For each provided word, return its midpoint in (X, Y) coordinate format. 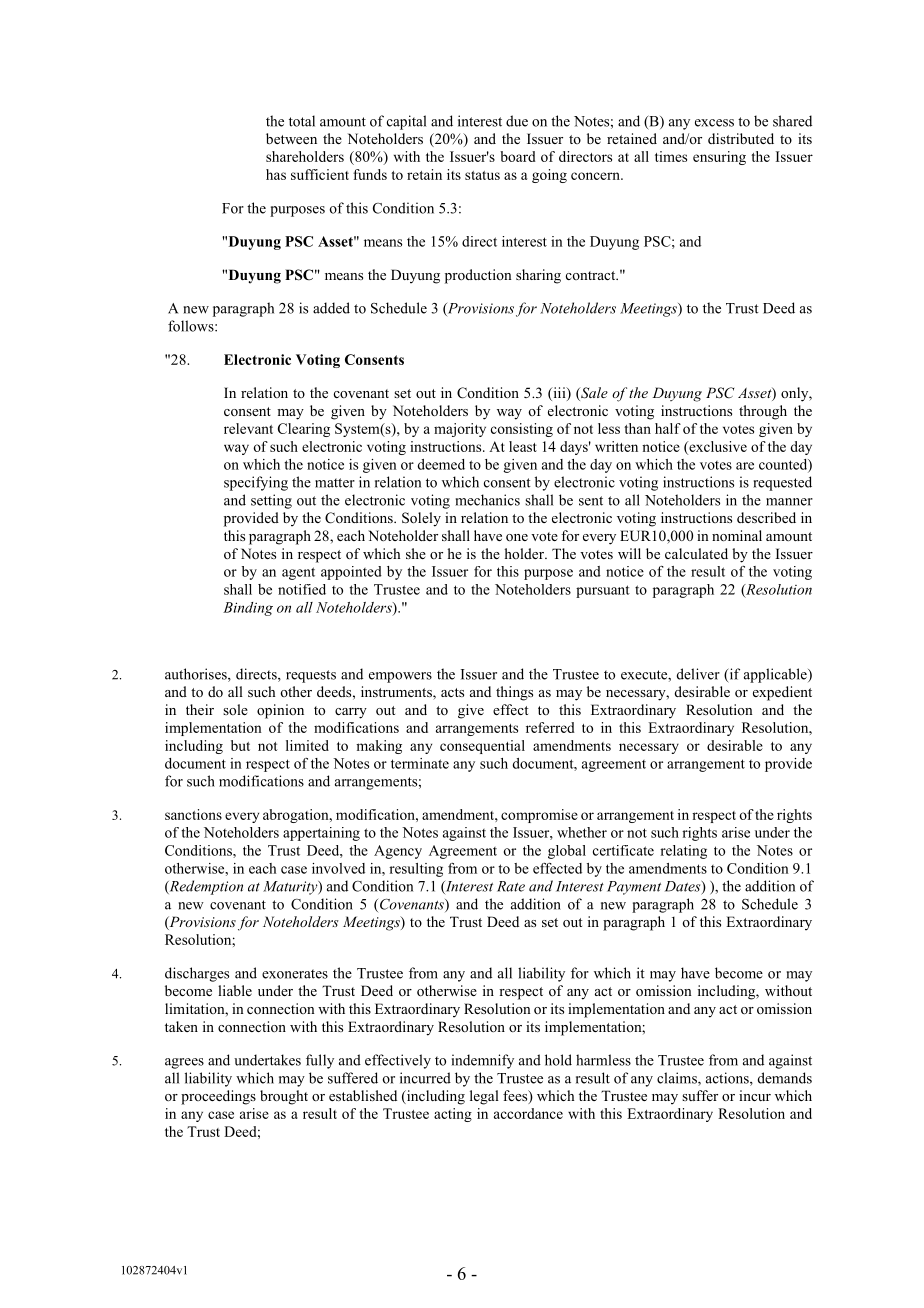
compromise (539, 816)
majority (460, 430)
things (514, 693)
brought (284, 1097)
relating (683, 852)
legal (484, 1097)
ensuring (719, 158)
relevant (248, 428)
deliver (698, 674)
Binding (248, 609)
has (276, 174)
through (763, 412)
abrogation (297, 816)
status (482, 175)
